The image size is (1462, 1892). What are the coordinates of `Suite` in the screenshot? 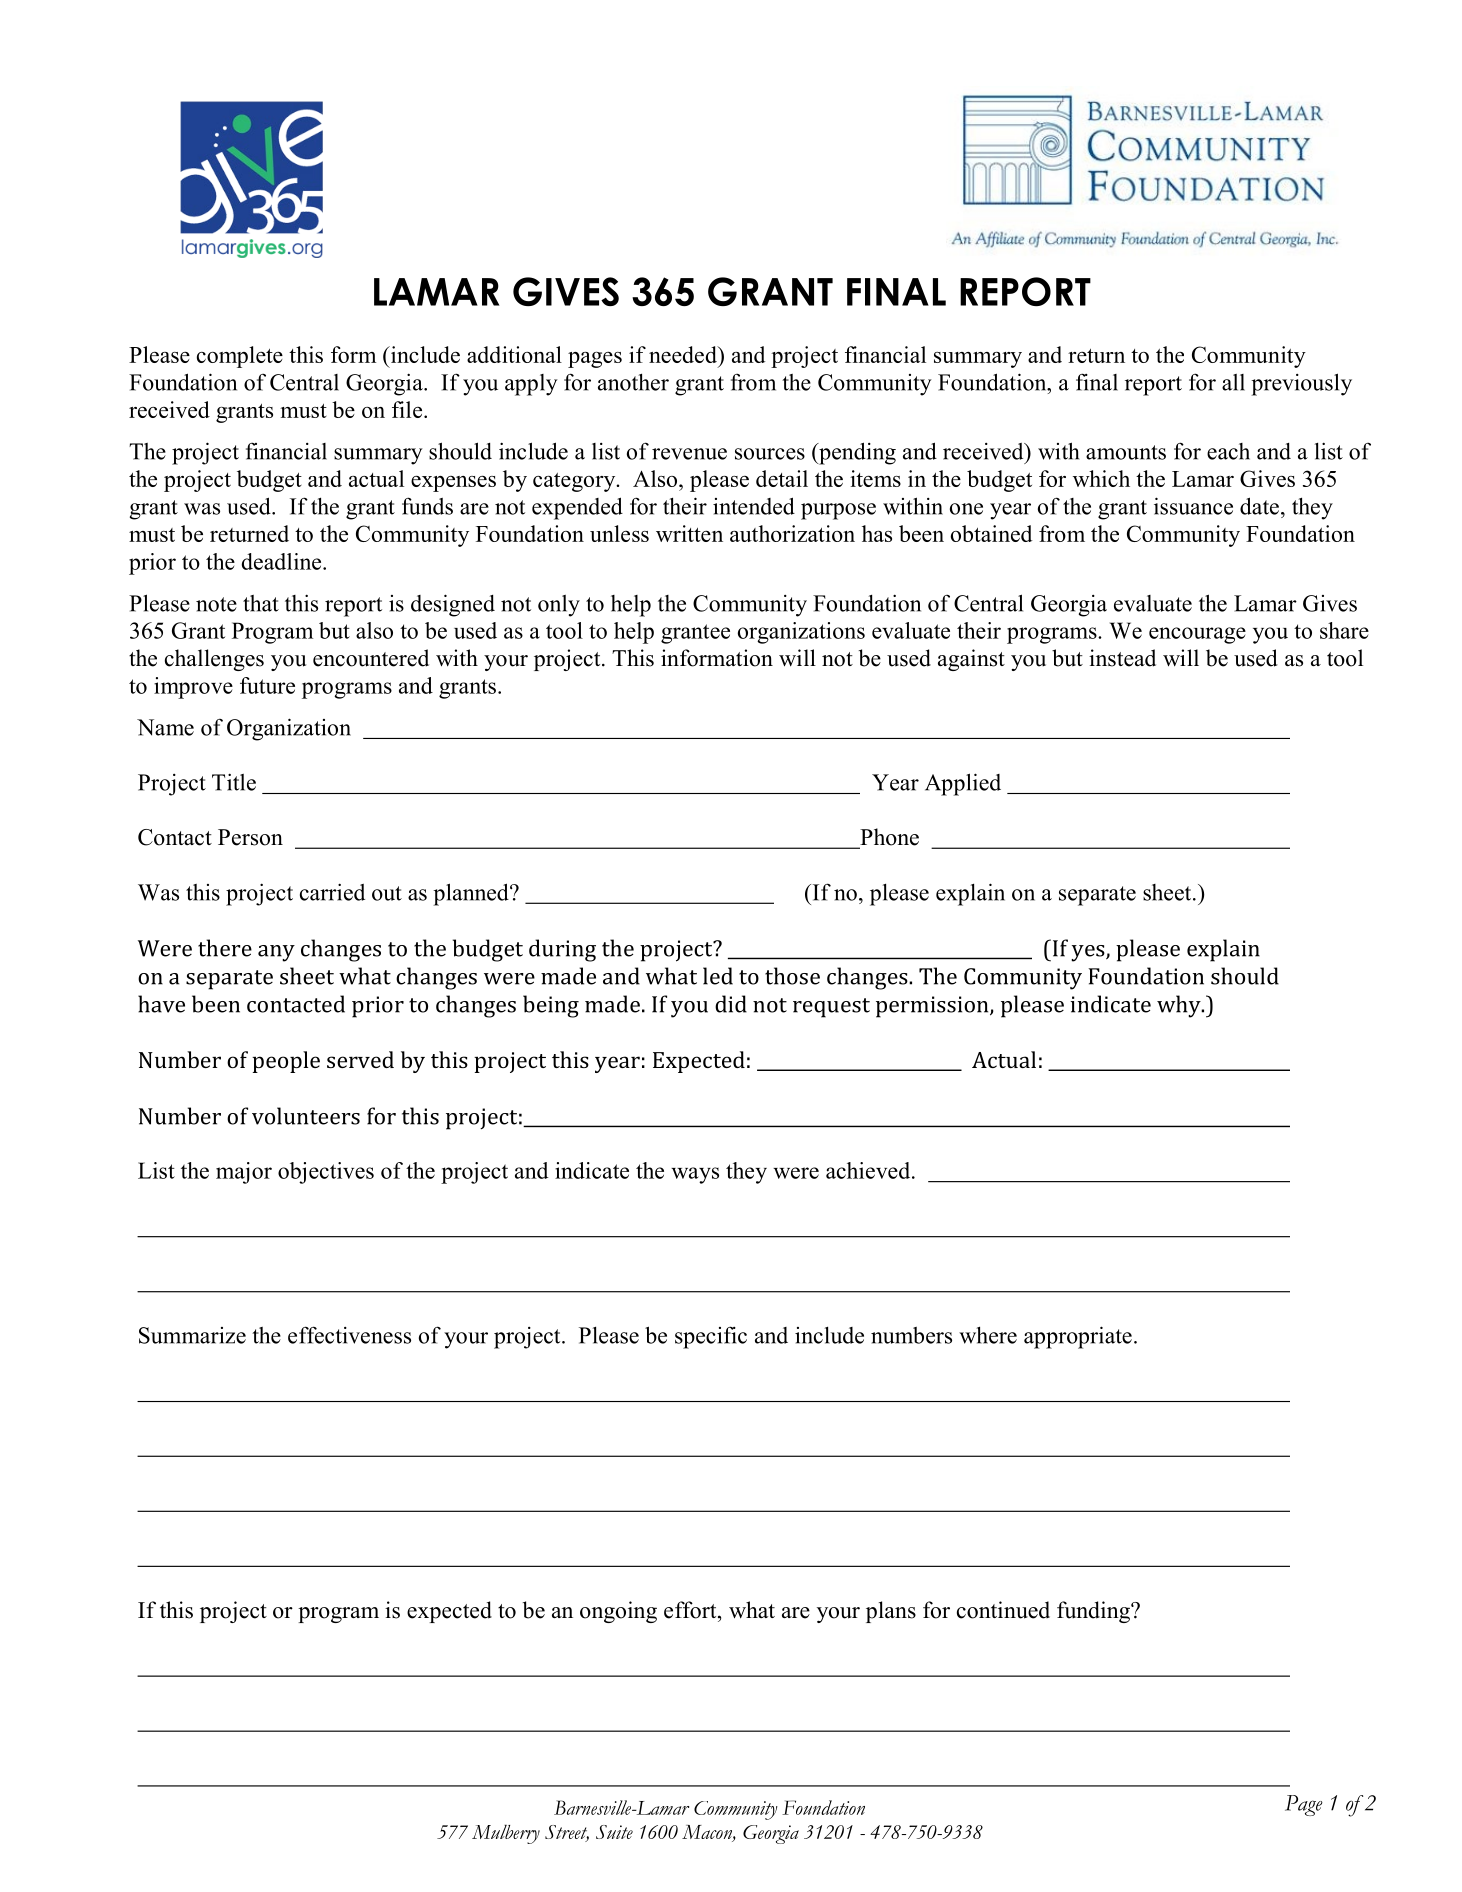 It's located at (614, 1832).
